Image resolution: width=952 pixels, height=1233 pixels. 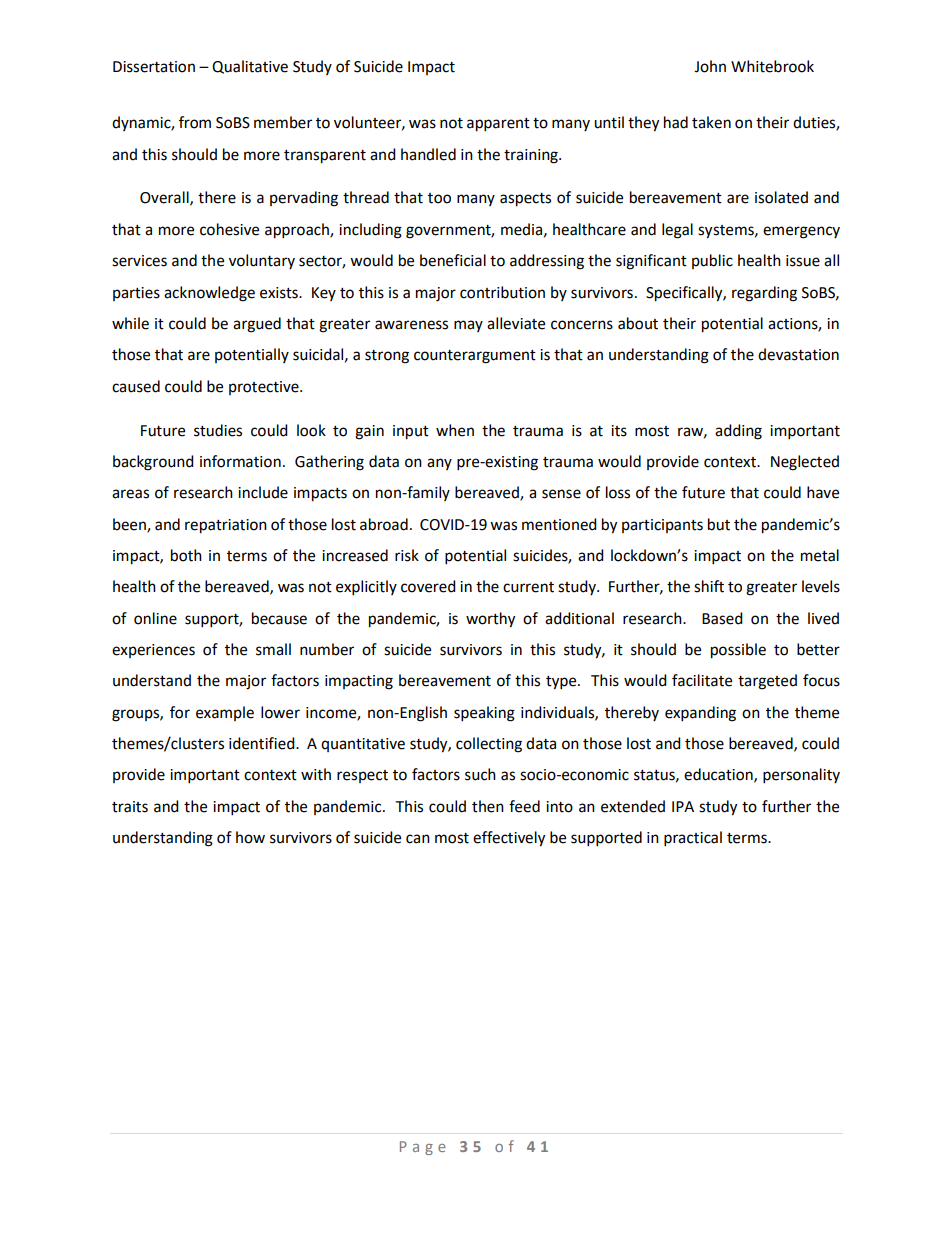 I want to click on John, so click(x=710, y=66).
